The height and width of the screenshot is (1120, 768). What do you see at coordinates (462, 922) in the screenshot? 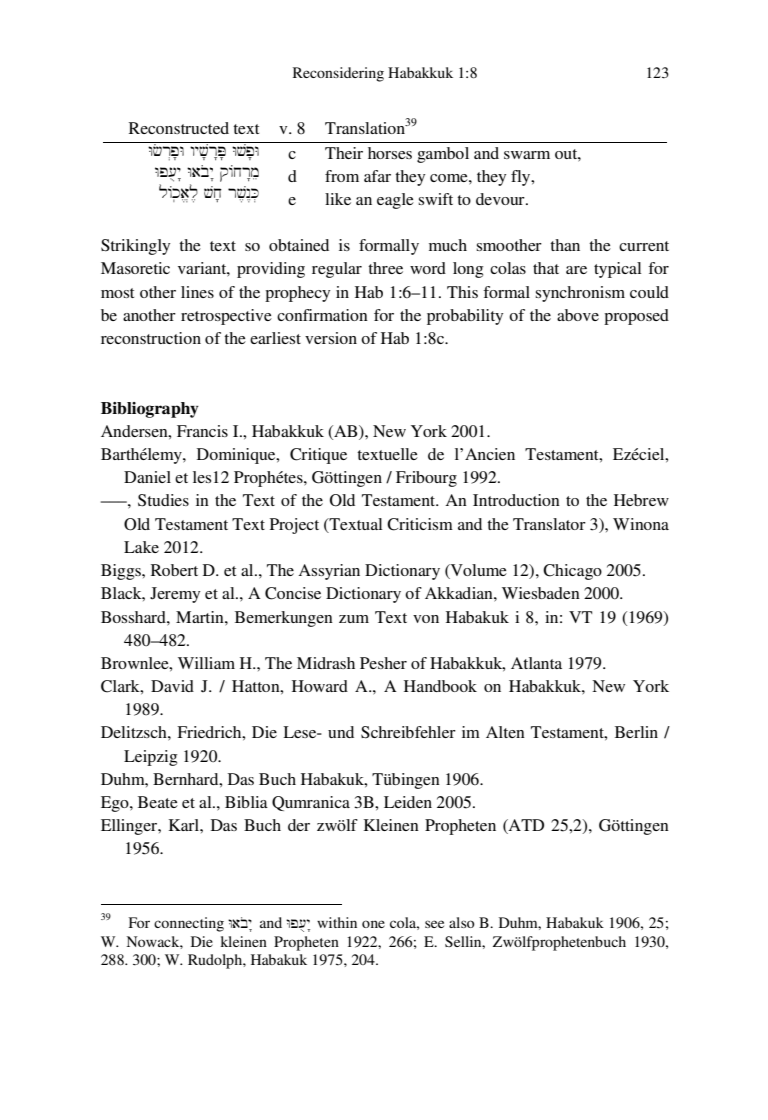
I see `also` at bounding box center [462, 922].
